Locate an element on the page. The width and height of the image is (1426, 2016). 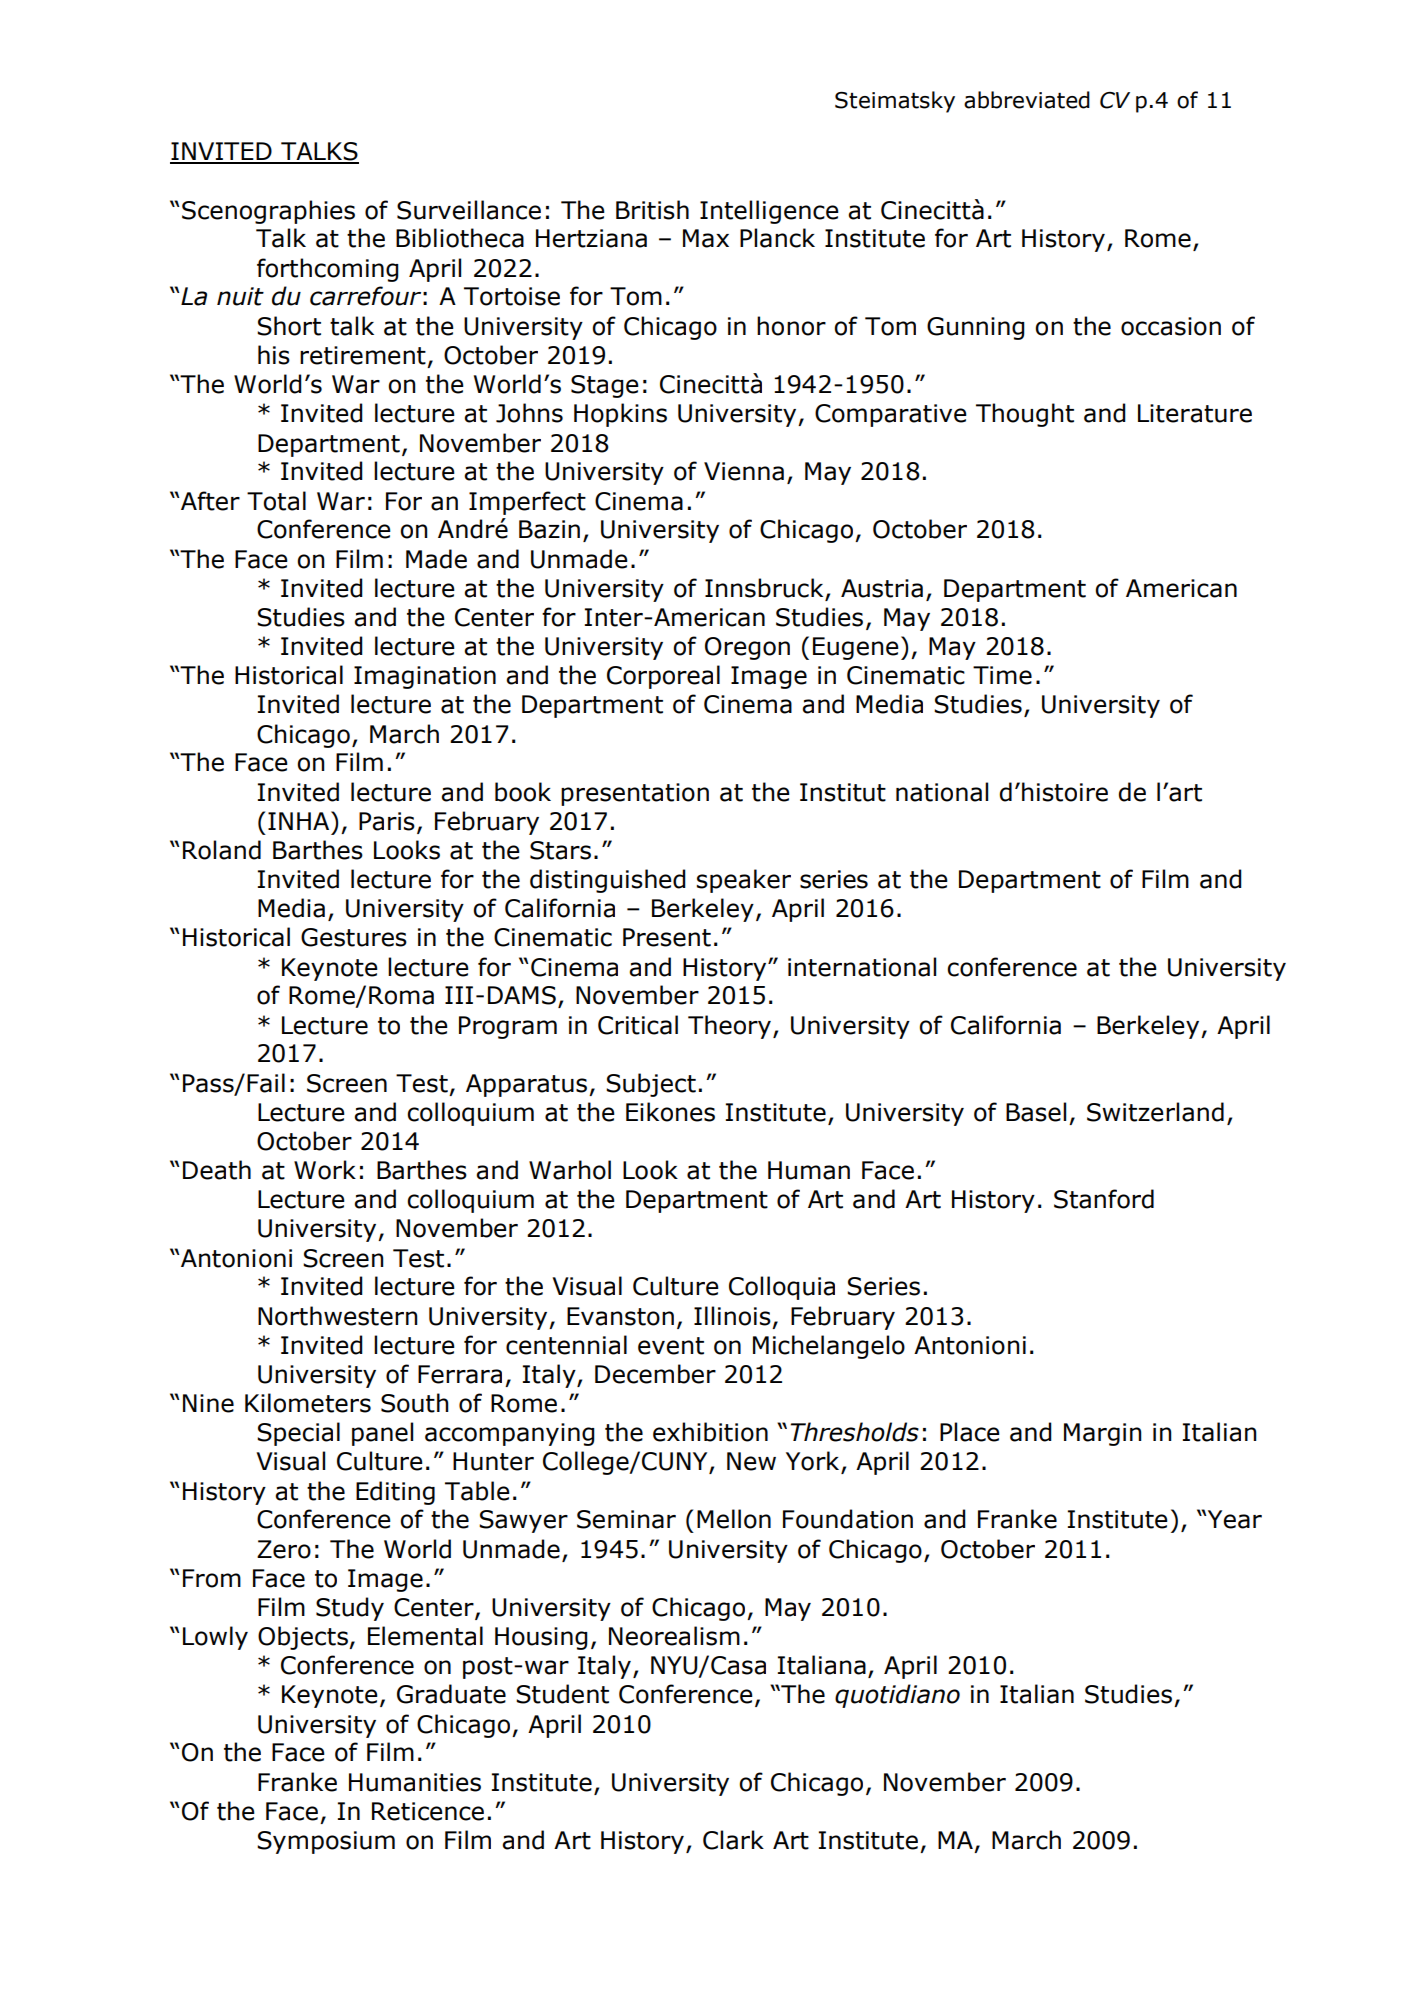
Symposium is located at coordinates (326, 1842).
